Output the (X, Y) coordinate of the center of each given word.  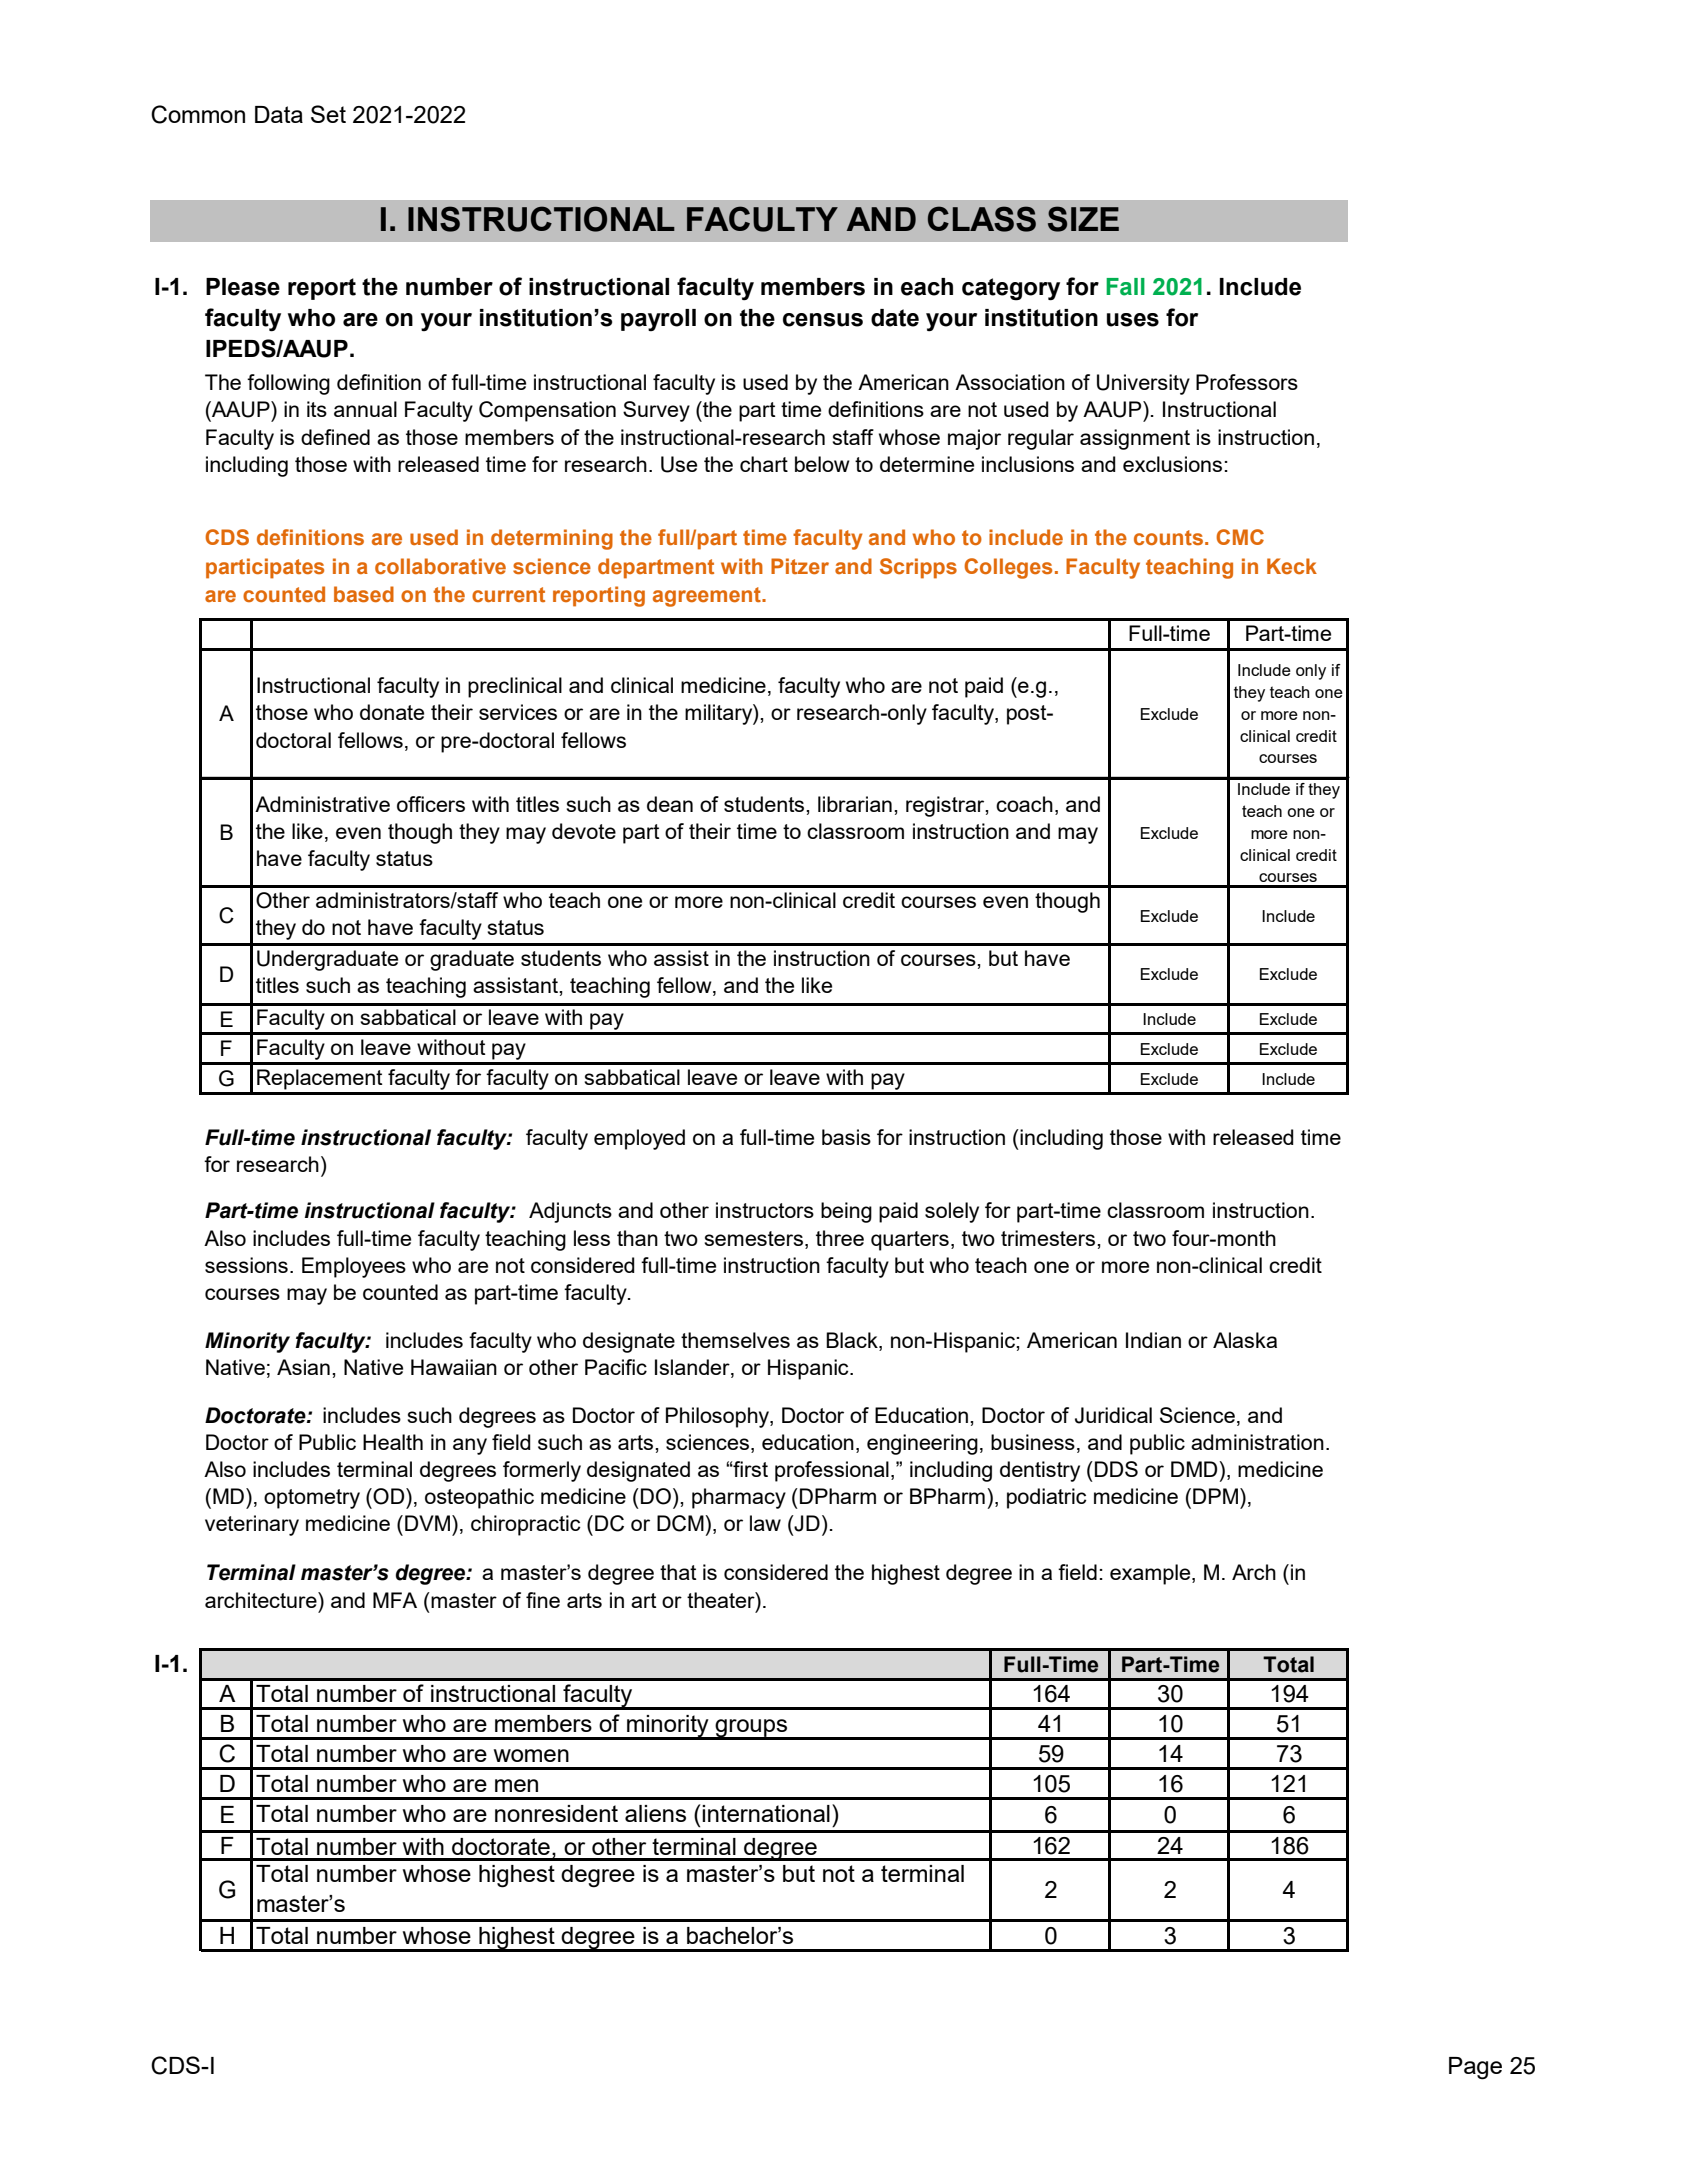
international (766, 1813)
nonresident (556, 1813)
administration (1257, 1442)
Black (853, 1340)
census (823, 320)
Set (328, 114)
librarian (855, 804)
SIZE (1083, 219)
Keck (1292, 566)
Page (1475, 2068)
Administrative (322, 804)
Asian (303, 1367)
